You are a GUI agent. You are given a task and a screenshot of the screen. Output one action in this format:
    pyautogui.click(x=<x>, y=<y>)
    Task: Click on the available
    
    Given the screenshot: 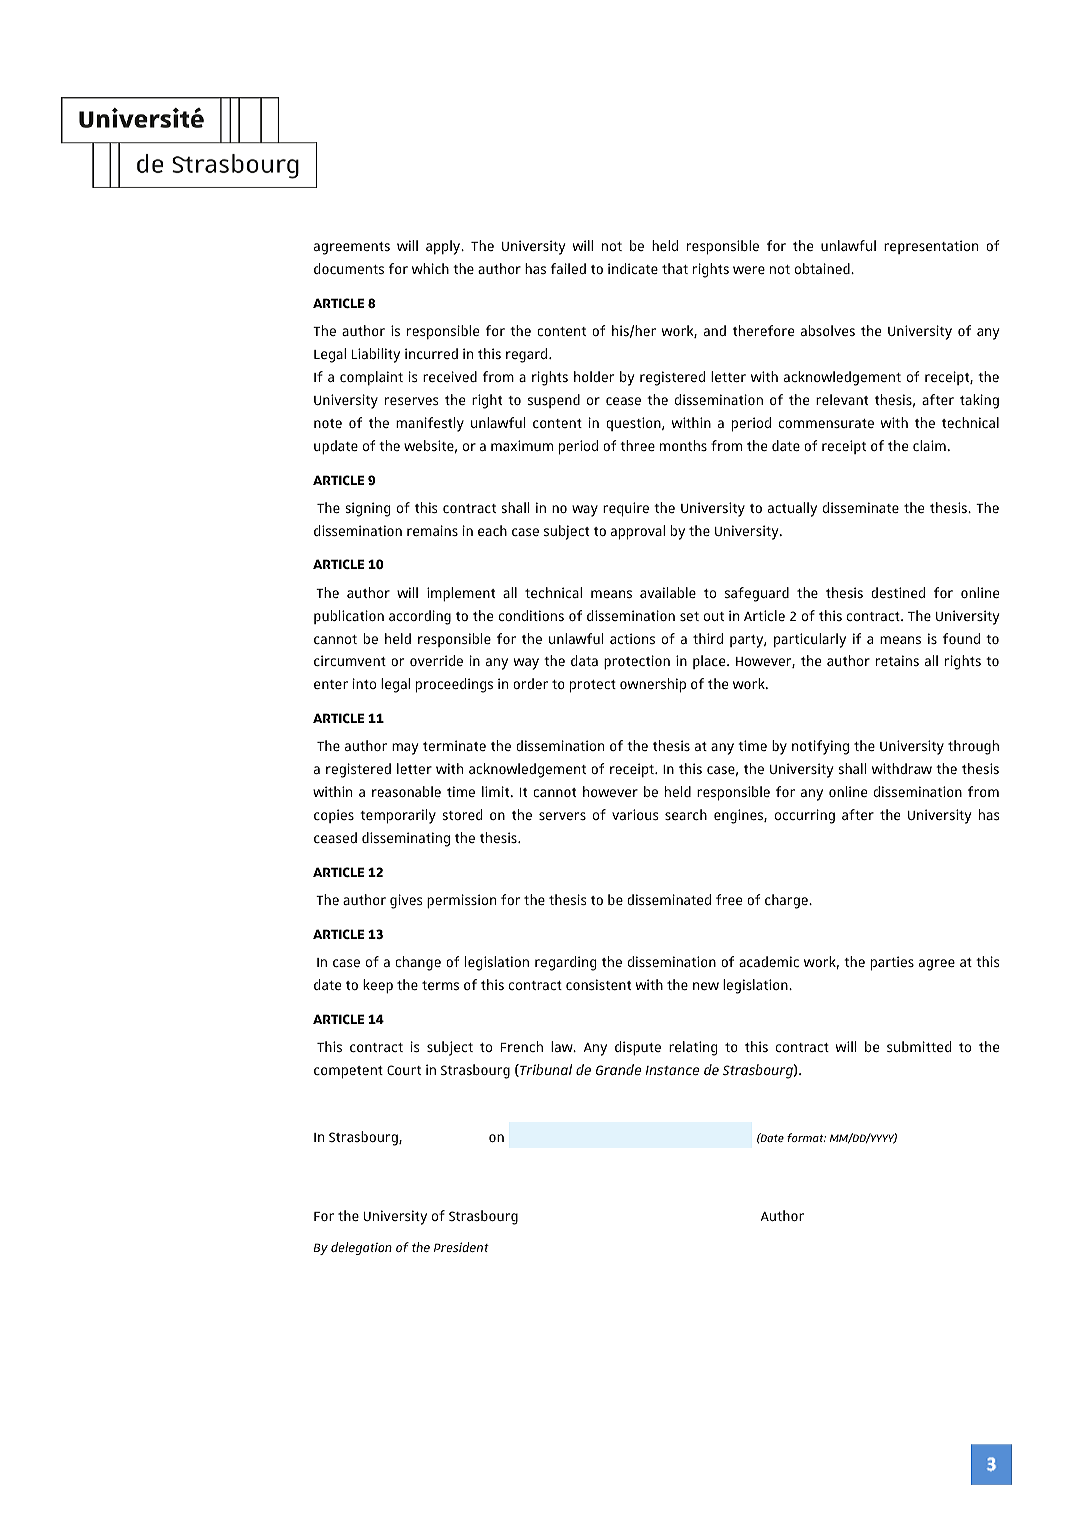 What is the action you would take?
    pyautogui.click(x=668, y=592)
